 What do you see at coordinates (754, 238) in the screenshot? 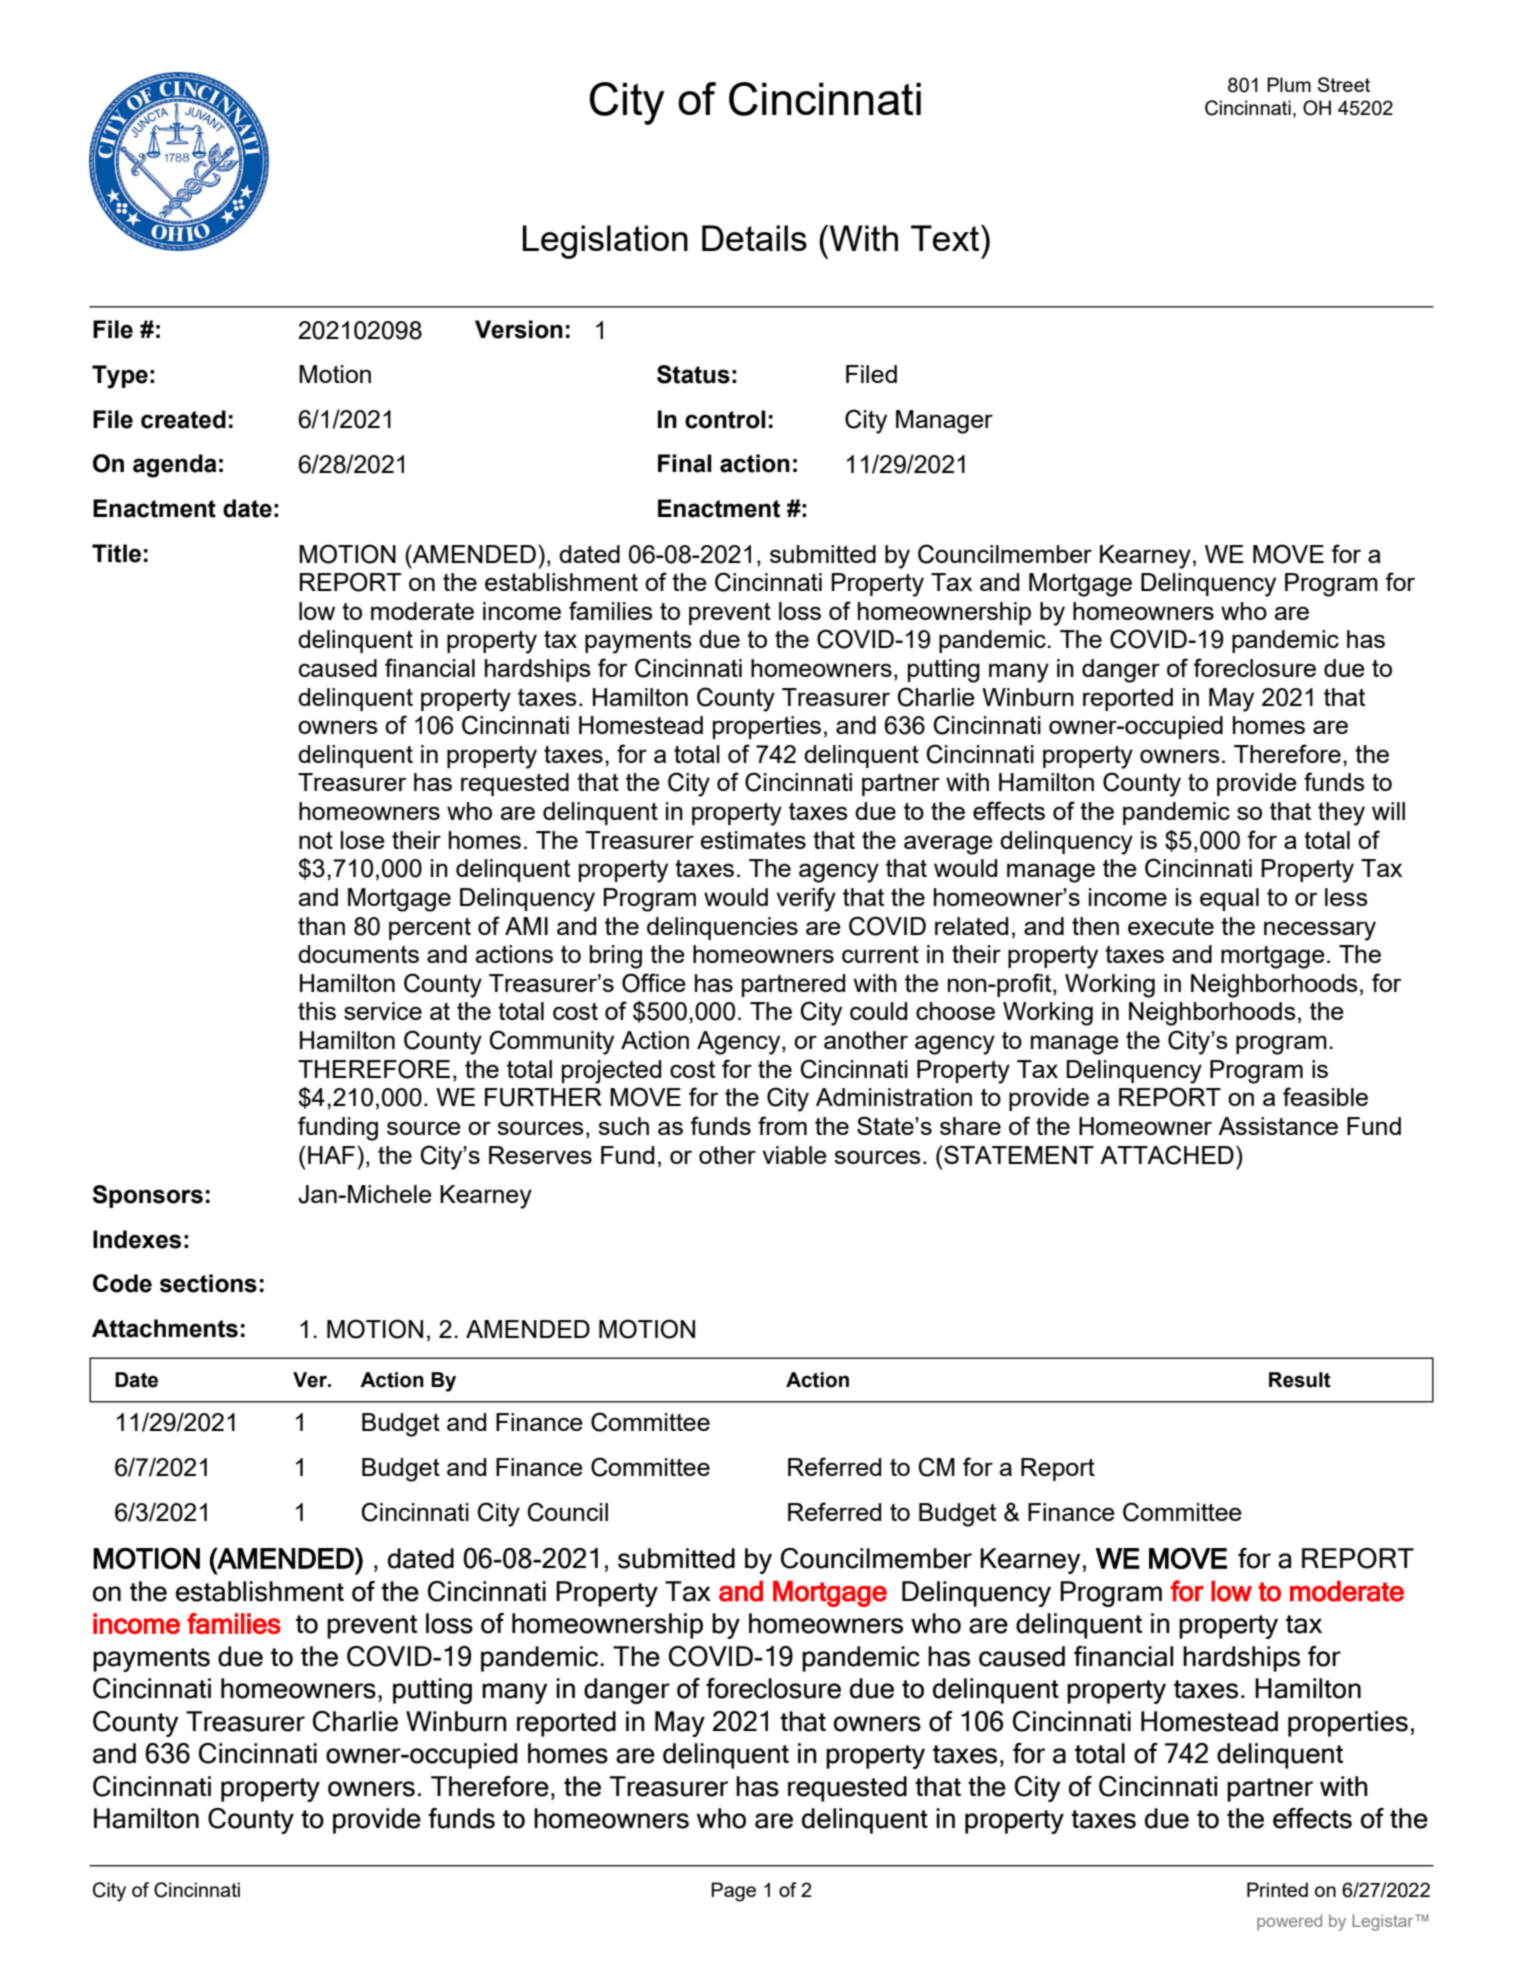
I see `Details` at bounding box center [754, 238].
